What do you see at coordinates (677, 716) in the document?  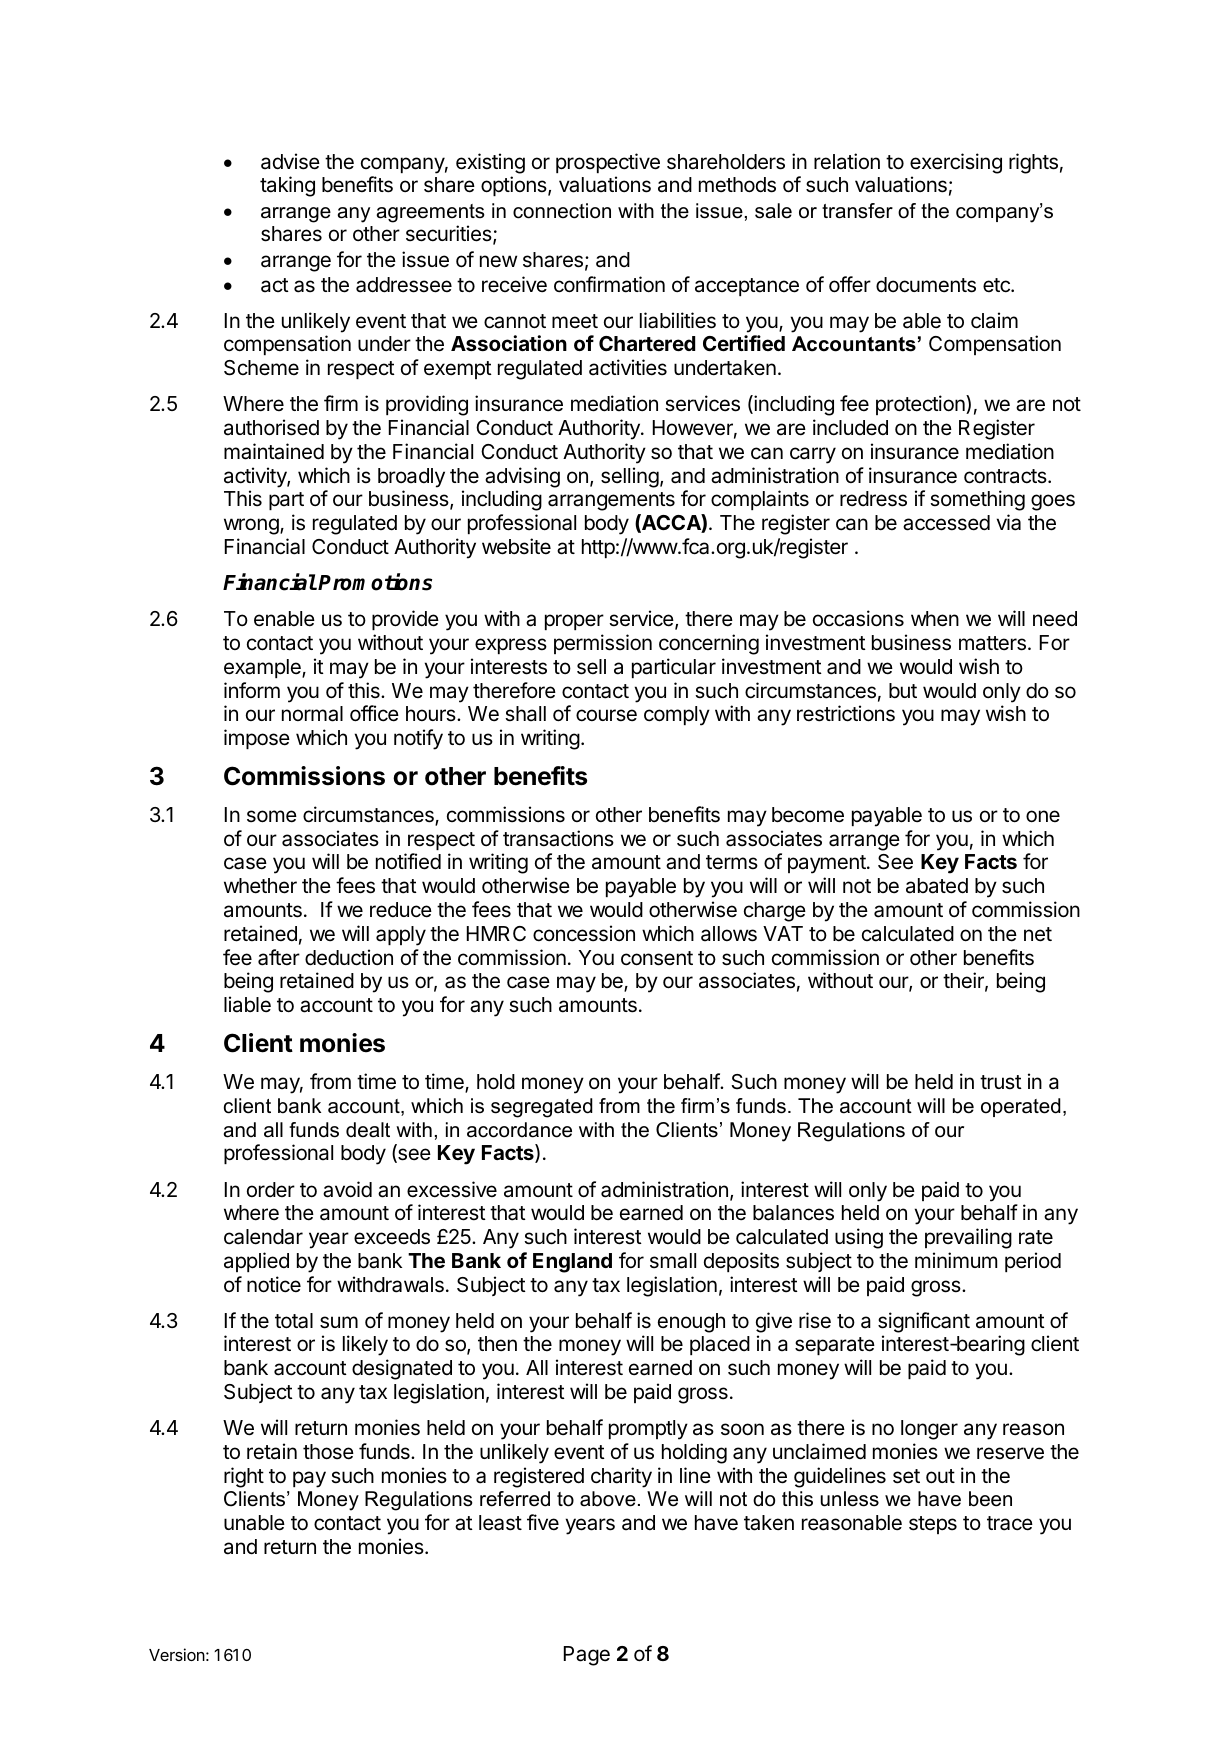 I see `comply` at bounding box center [677, 716].
